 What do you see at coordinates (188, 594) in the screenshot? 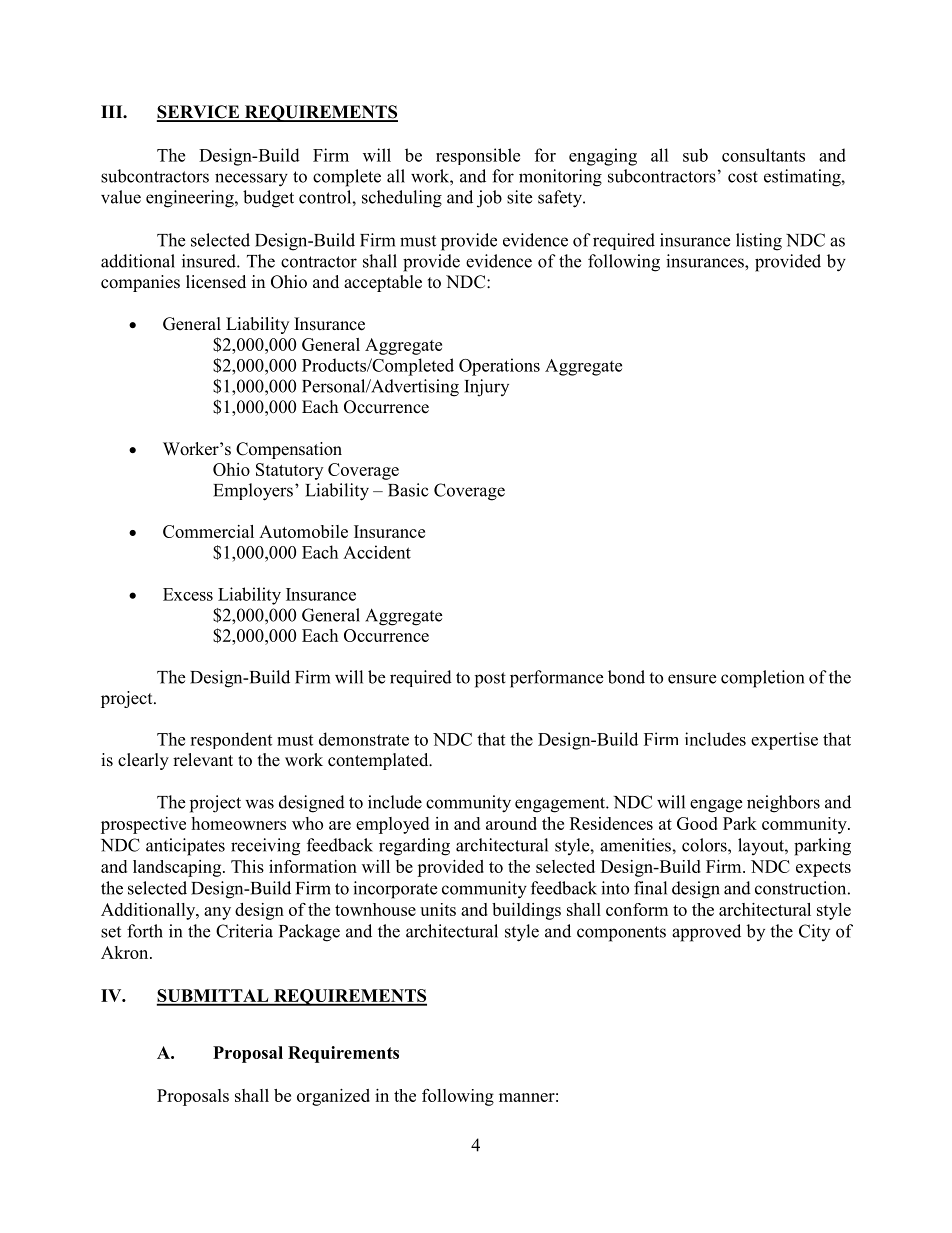
I see `Excess` at bounding box center [188, 594].
